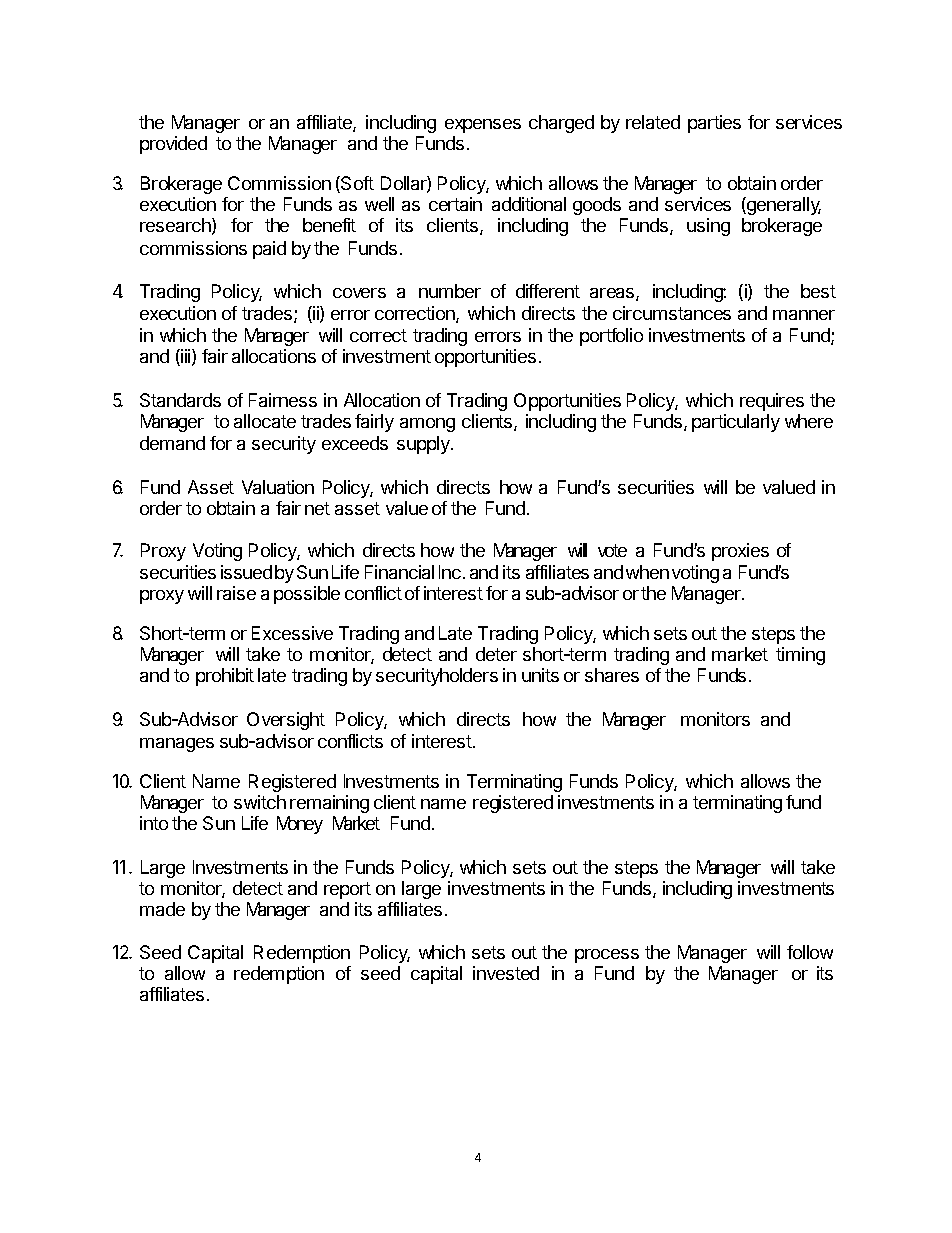  I want to click on particularly, so click(736, 423).
